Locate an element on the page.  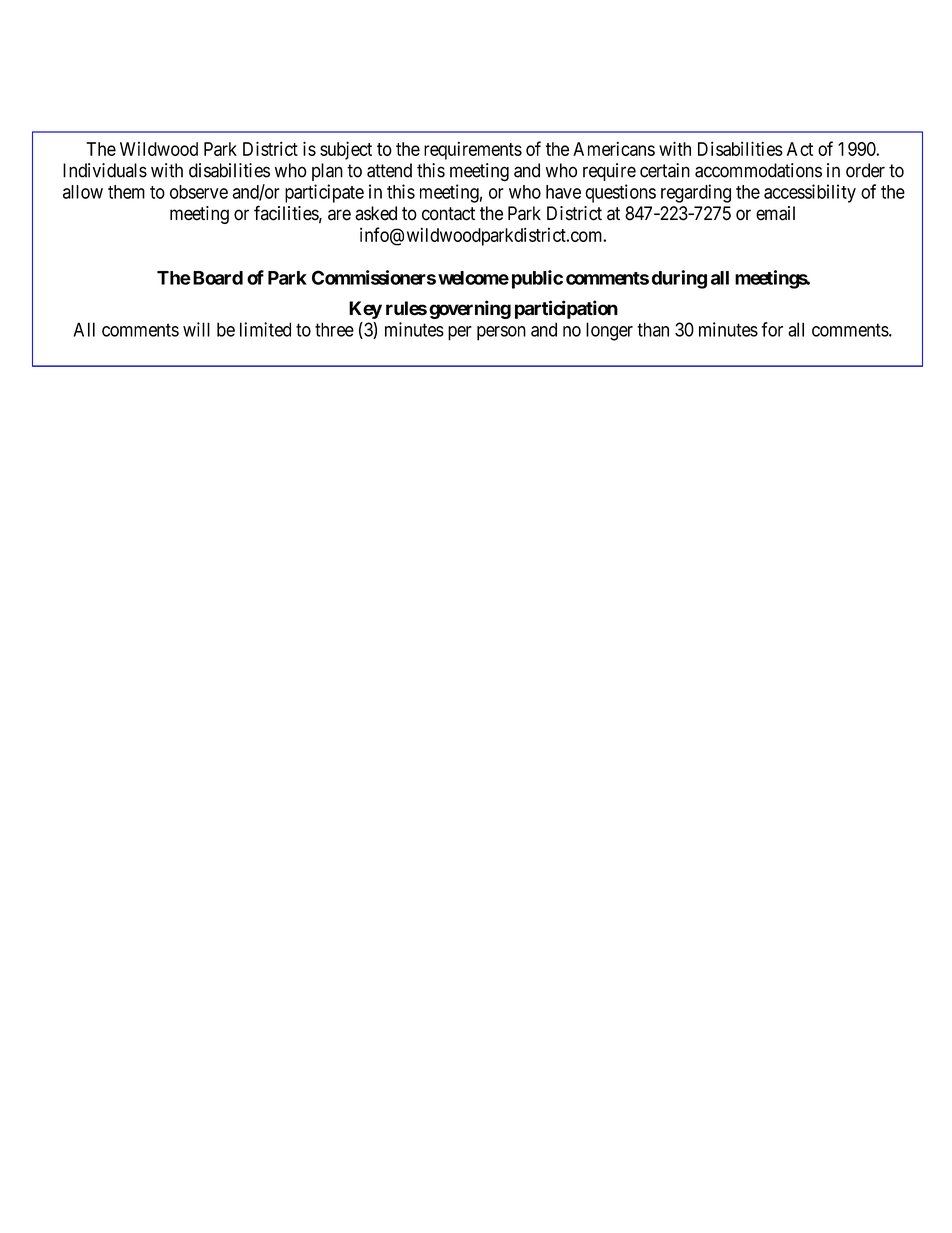
person is located at coordinates (501, 333).
